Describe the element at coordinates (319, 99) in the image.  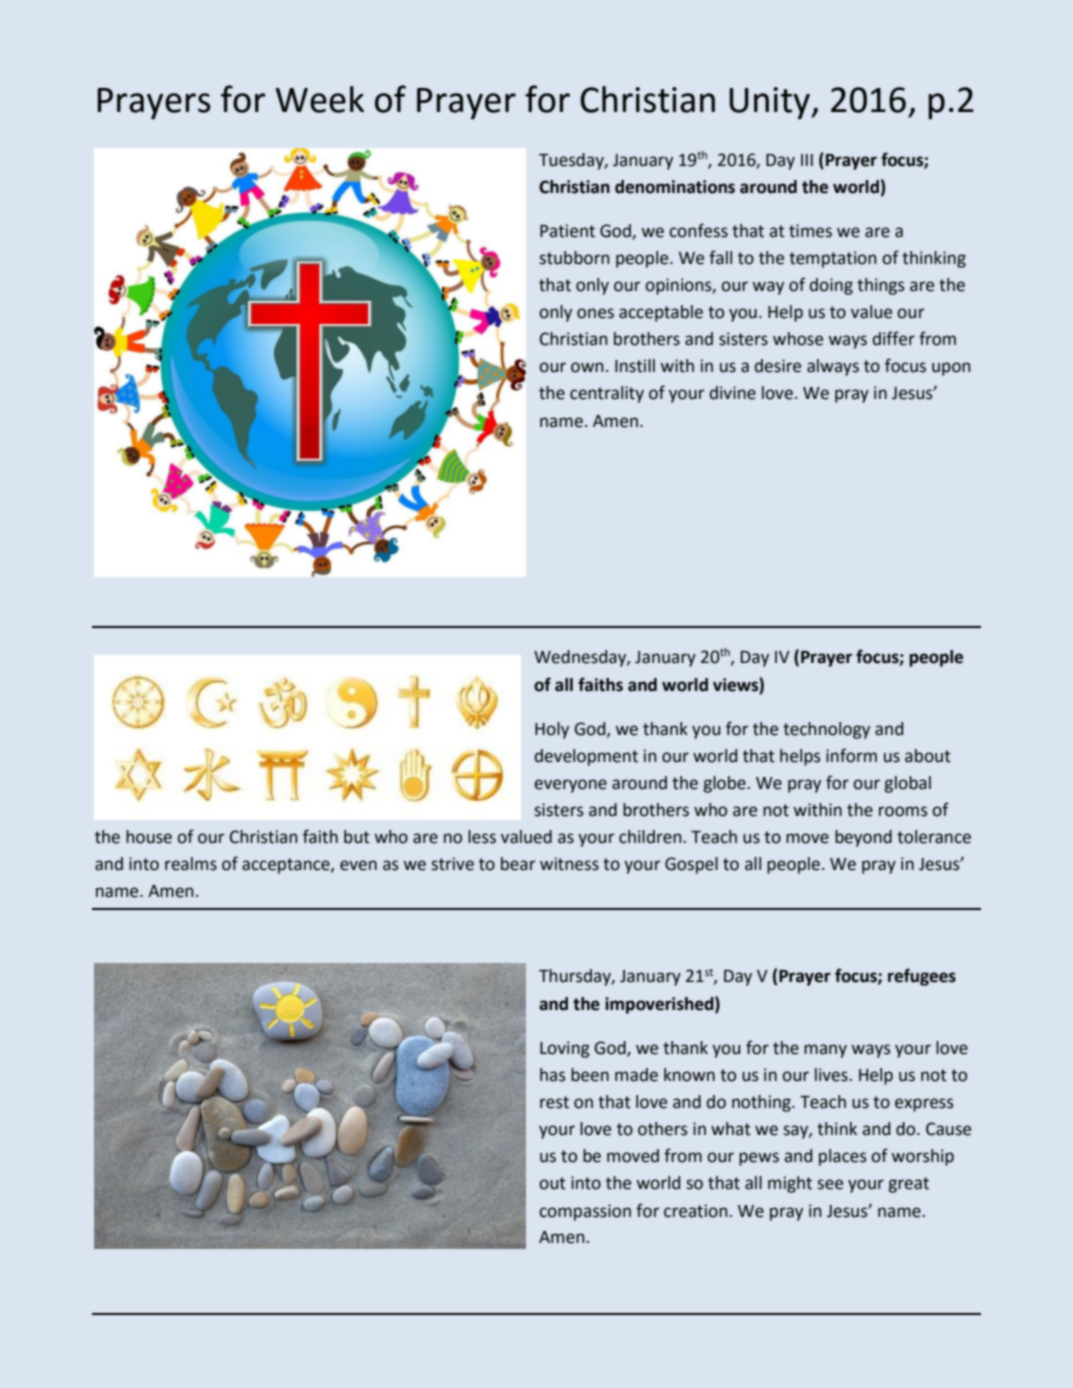
I see `Week` at that location.
